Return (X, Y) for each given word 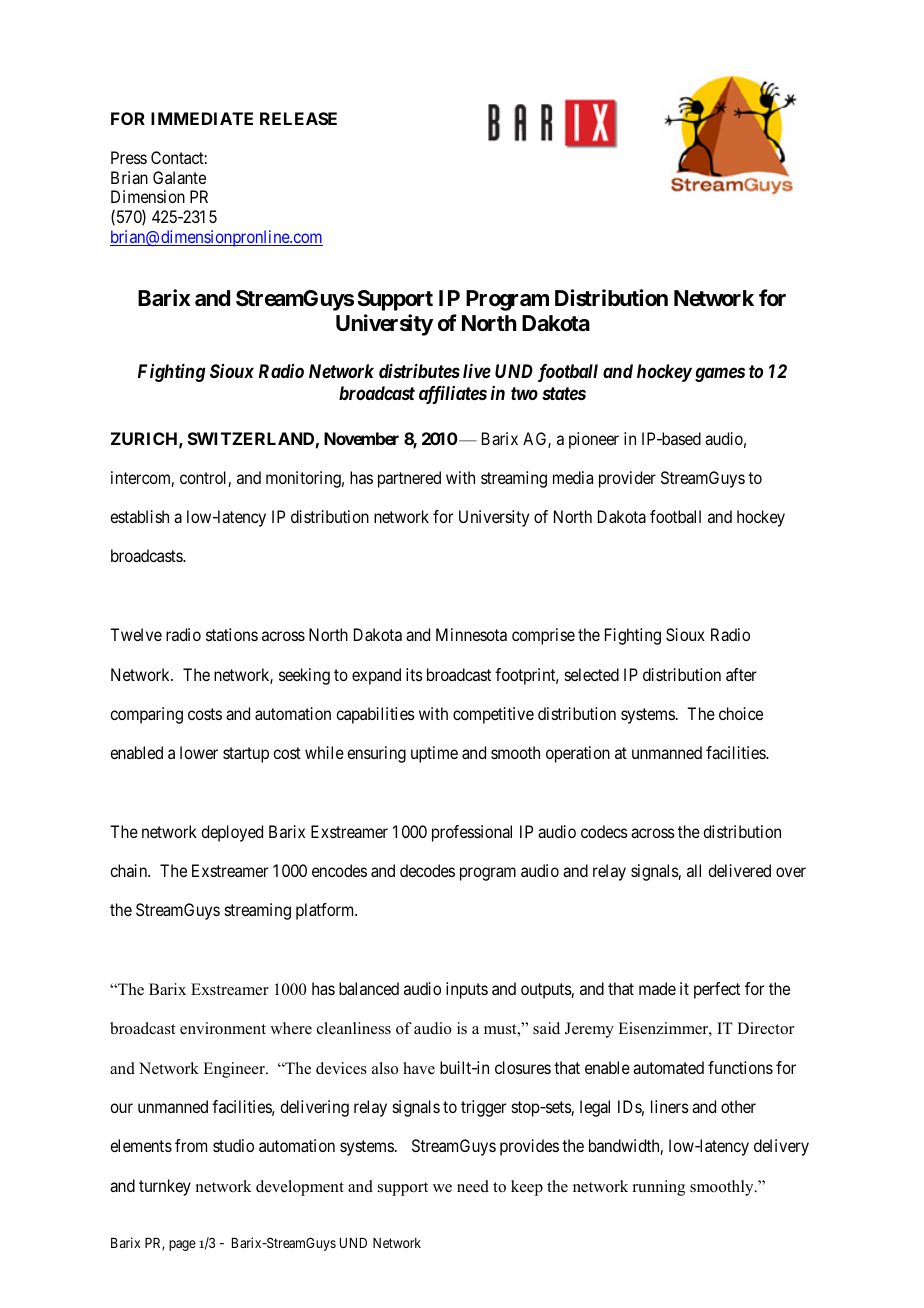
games (720, 375)
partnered (409, 479)
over (791, 872)
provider (627, 479)
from (191, 1145)
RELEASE (298, 118)
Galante (179, 177)
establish (139, 516)
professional (472, 833)
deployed (232, 833)
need (473, 1186)
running (659, 1188)
